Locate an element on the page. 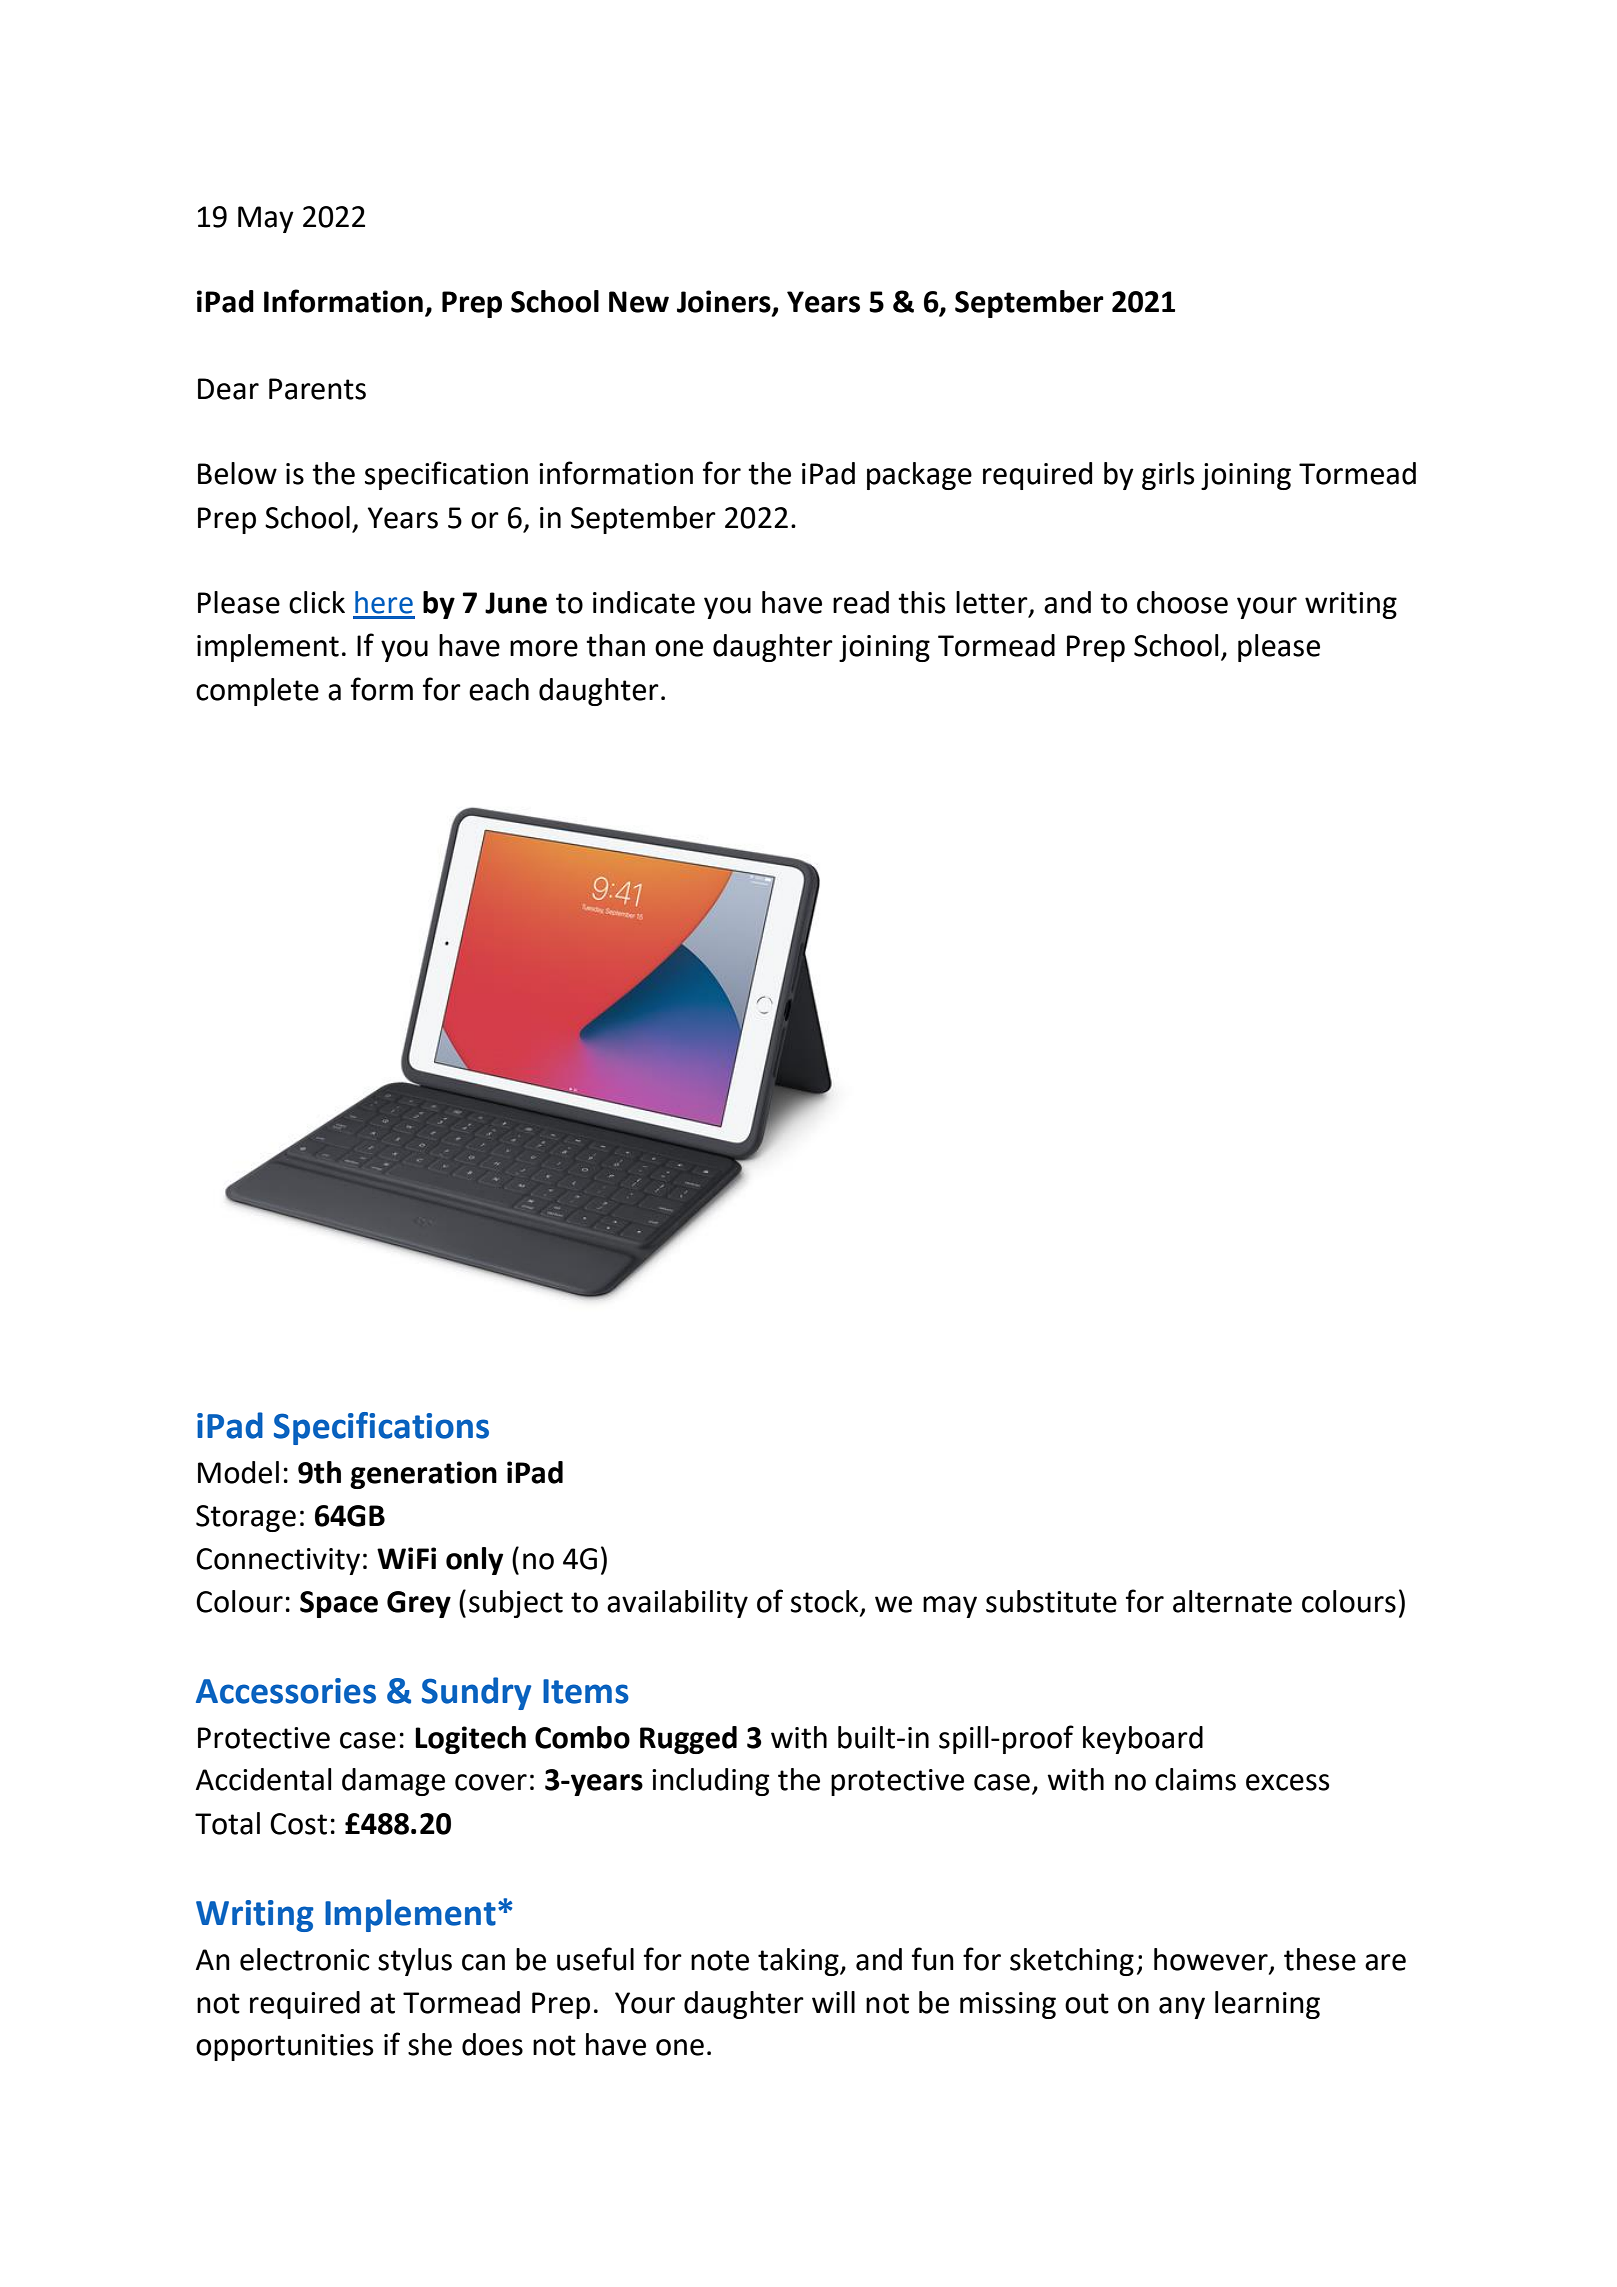 The width and height of the document is (1617, 2287). stylus is located at coordinates (415, 1962).
